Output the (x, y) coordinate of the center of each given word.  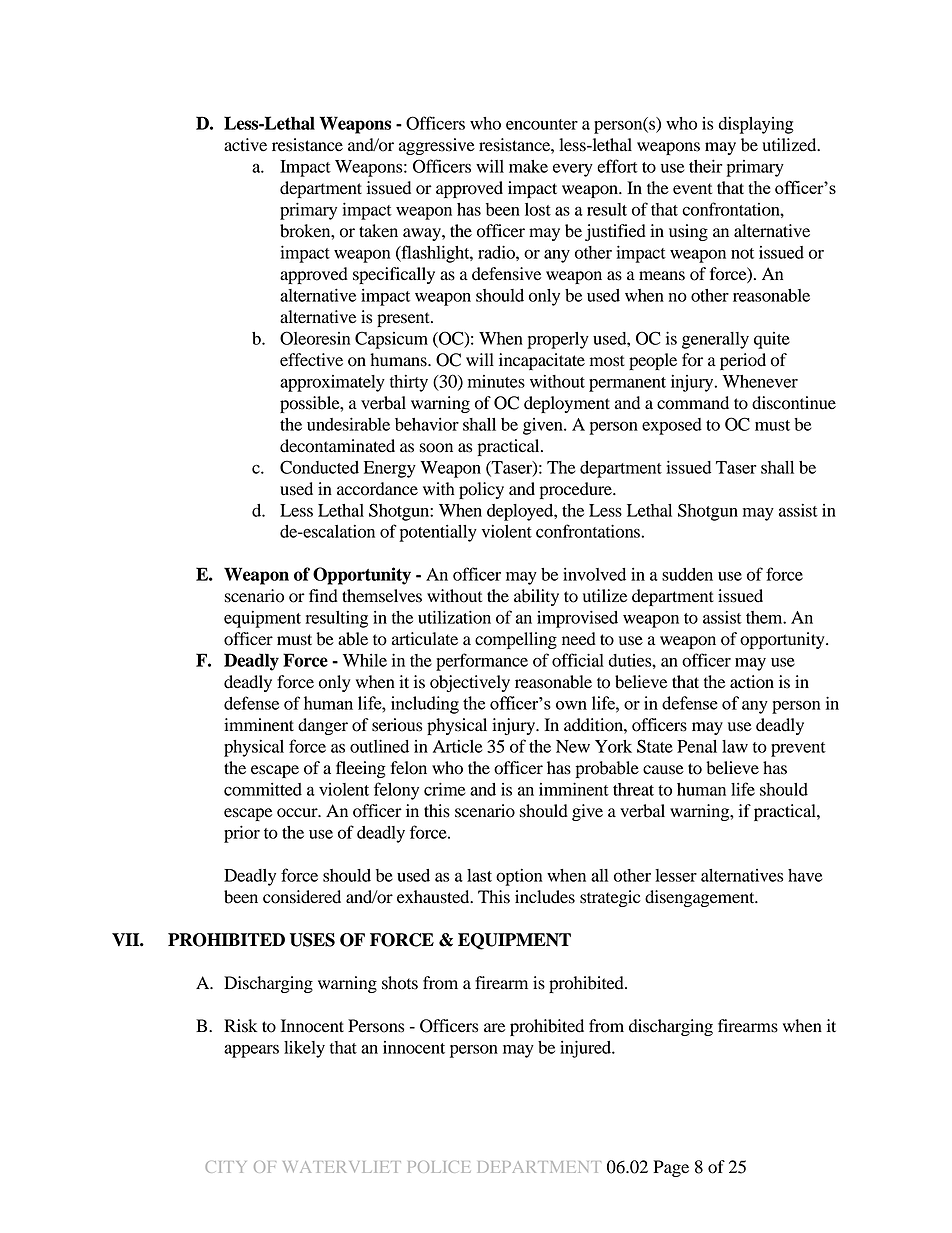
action (752, 682)
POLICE (439, 1167)
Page (671, 1168)
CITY (225, 1167)
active (245, 145)
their (706, 166)
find (323, 596)
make (528, 166)
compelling (516, 640)
